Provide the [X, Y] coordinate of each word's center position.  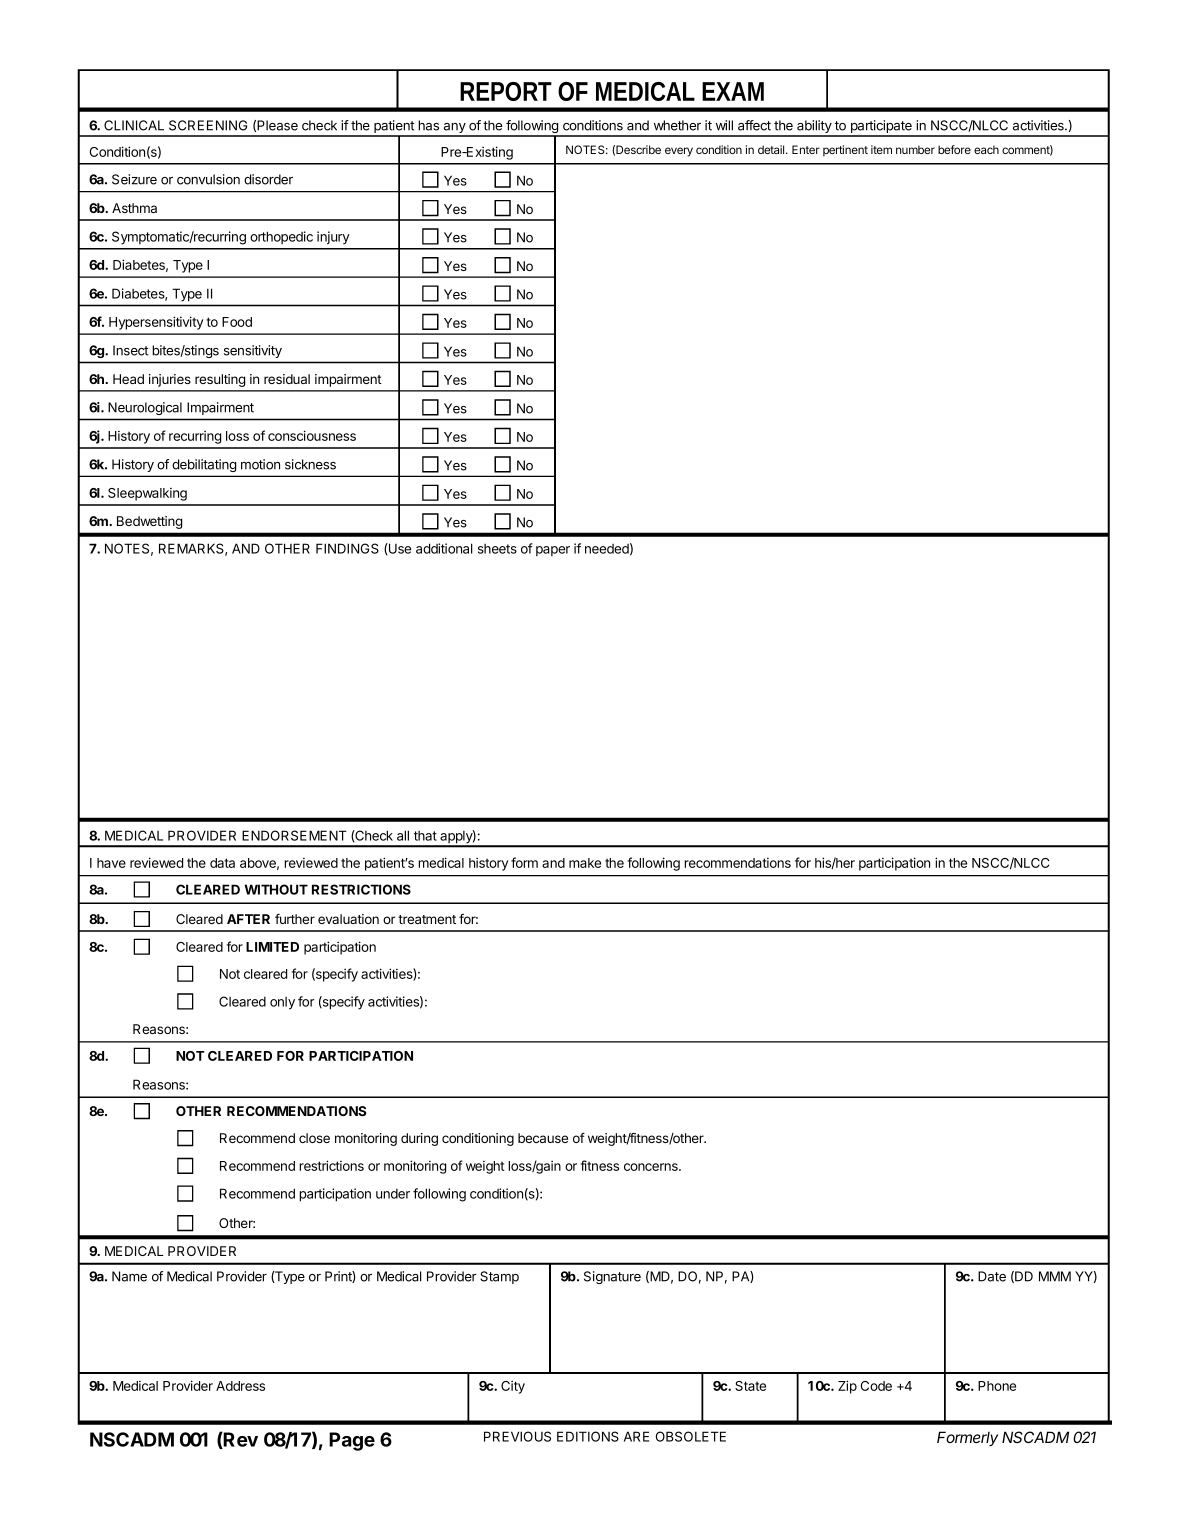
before [954, 149]
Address [240, 1386]
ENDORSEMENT [294, 835]
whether [677, 125]
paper [553, 551]
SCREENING [208, 125]
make [585, 863]
